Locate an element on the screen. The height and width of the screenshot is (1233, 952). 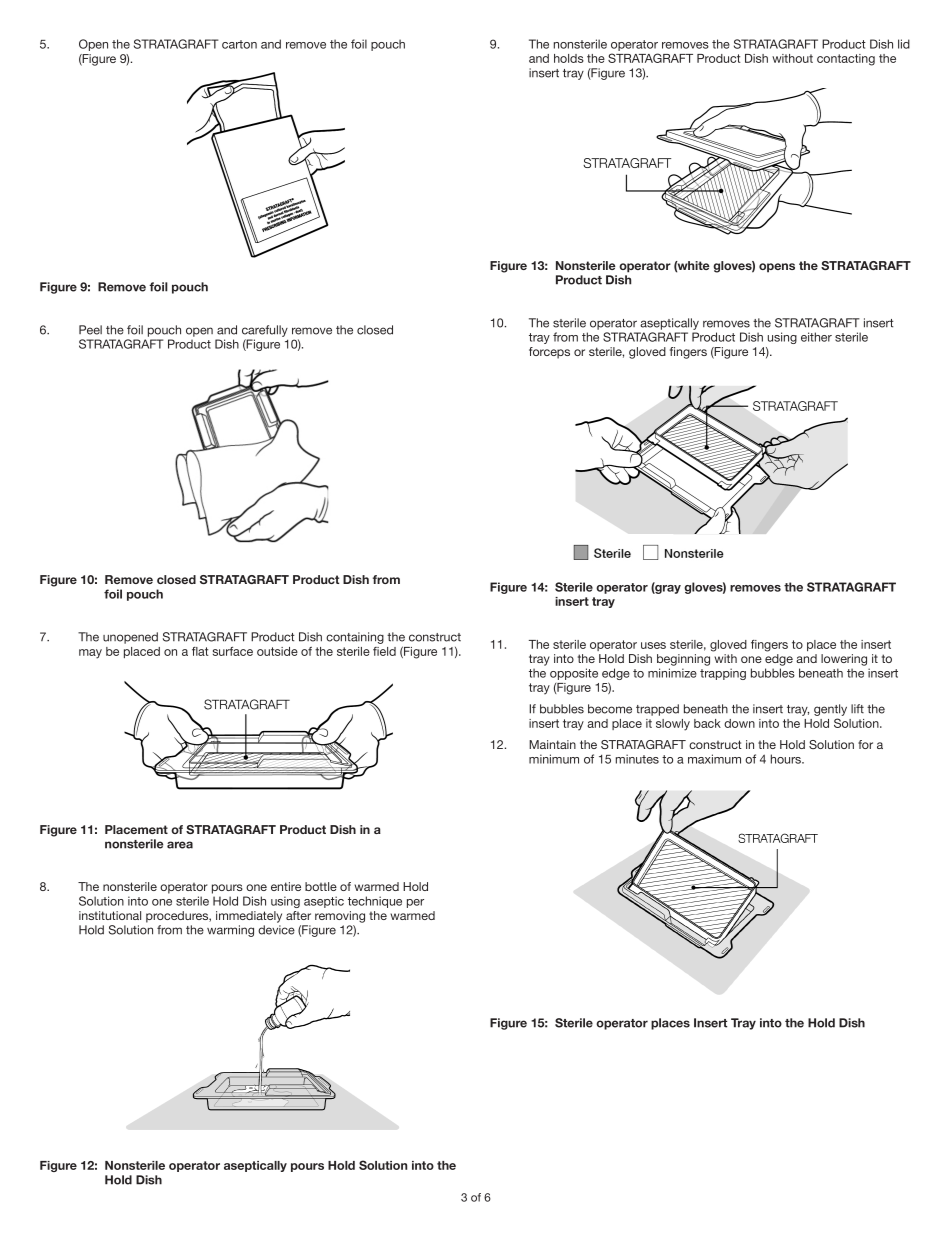
either is located at coordinates (816, 337).
